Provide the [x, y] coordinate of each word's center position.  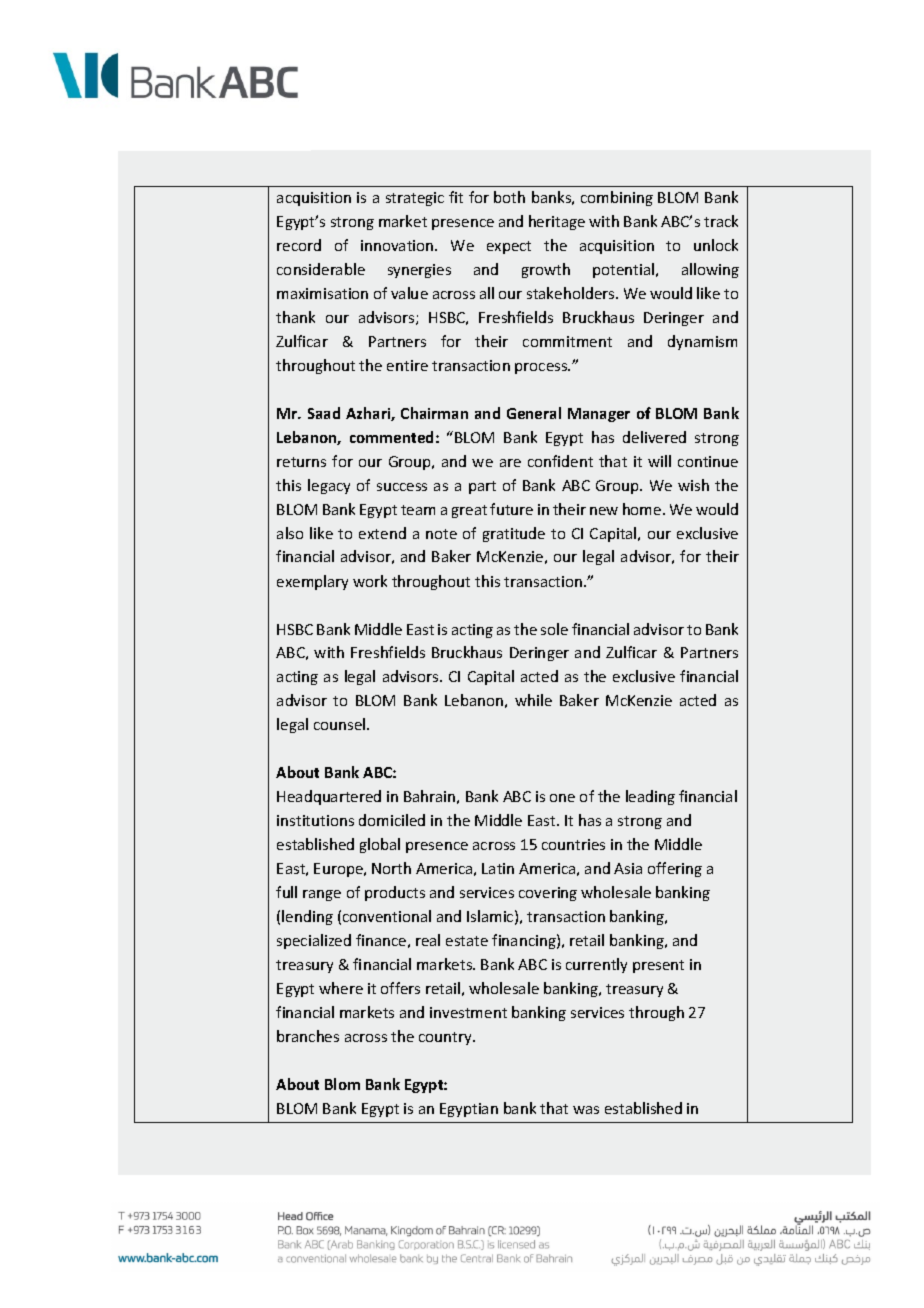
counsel [341, 724]
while [533, 700]
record [299, 245]
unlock [716, 245]
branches [308, 1036]
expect [509, 247]
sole [554, 629]
